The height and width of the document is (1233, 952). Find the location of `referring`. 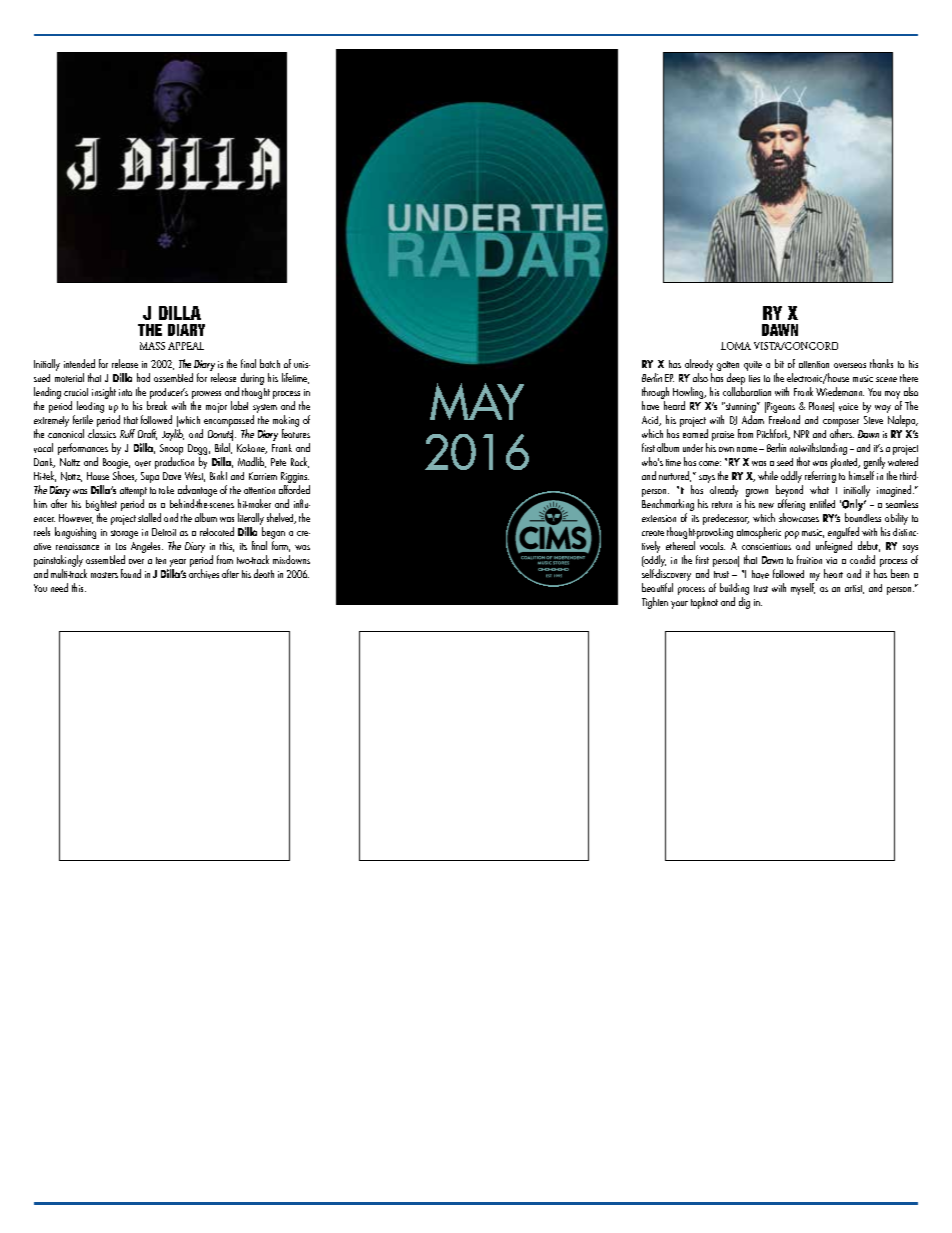

referring is located at coordinates (820, 477).
